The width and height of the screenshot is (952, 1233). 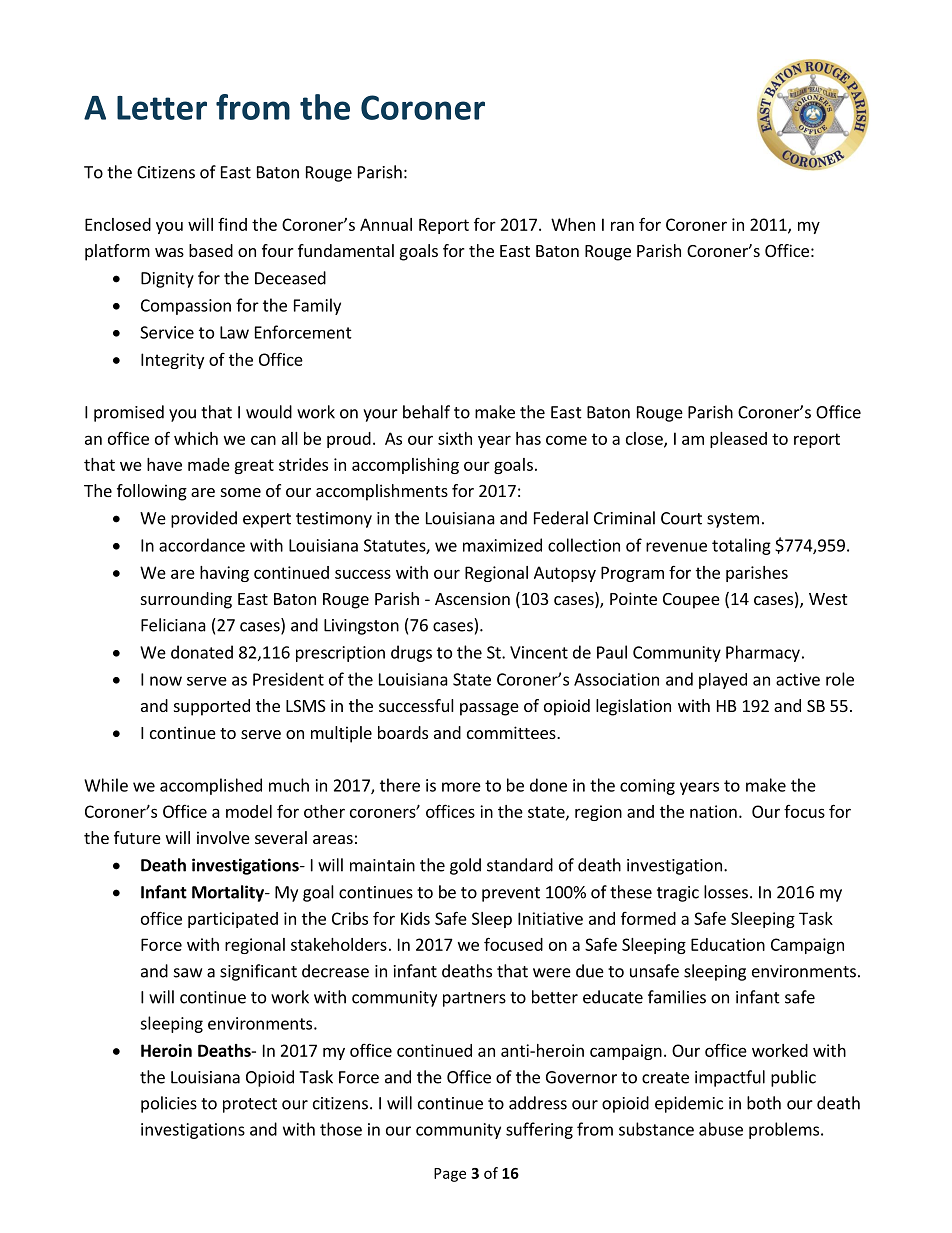 What do you see at coordinates (415, 918) in the screenshot?
I see `Kids` at bounding box center [415, 918].
